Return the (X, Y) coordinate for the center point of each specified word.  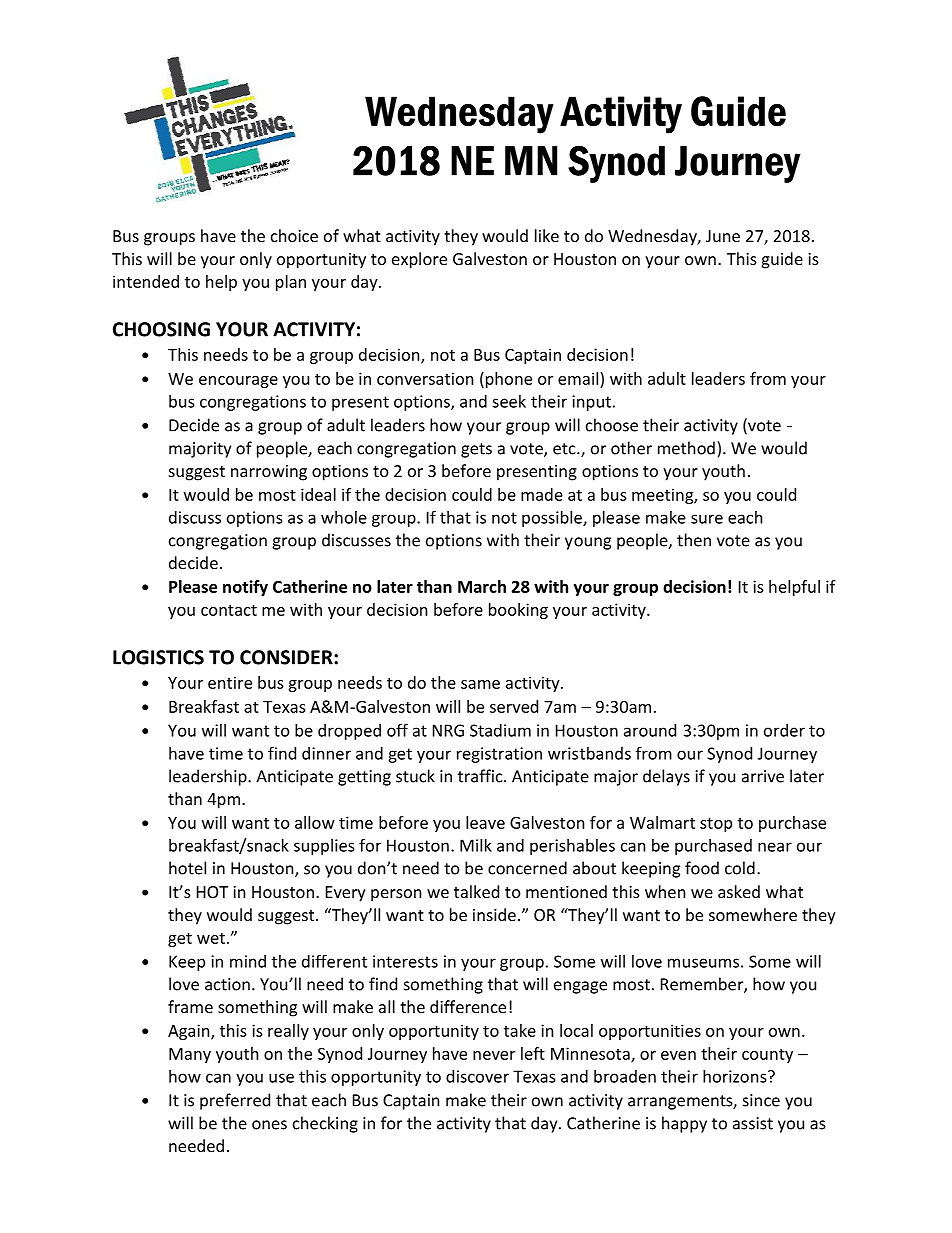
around (650, 730)
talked (476, 891)
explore (419, 260)
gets (476, 450)
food (702, 868)
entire (230, 682)
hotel (187, 868)
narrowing (269, 473)
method (686, 448)
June (723, 236)
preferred (235, 1101)
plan (291, 283)
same (480, 684)
